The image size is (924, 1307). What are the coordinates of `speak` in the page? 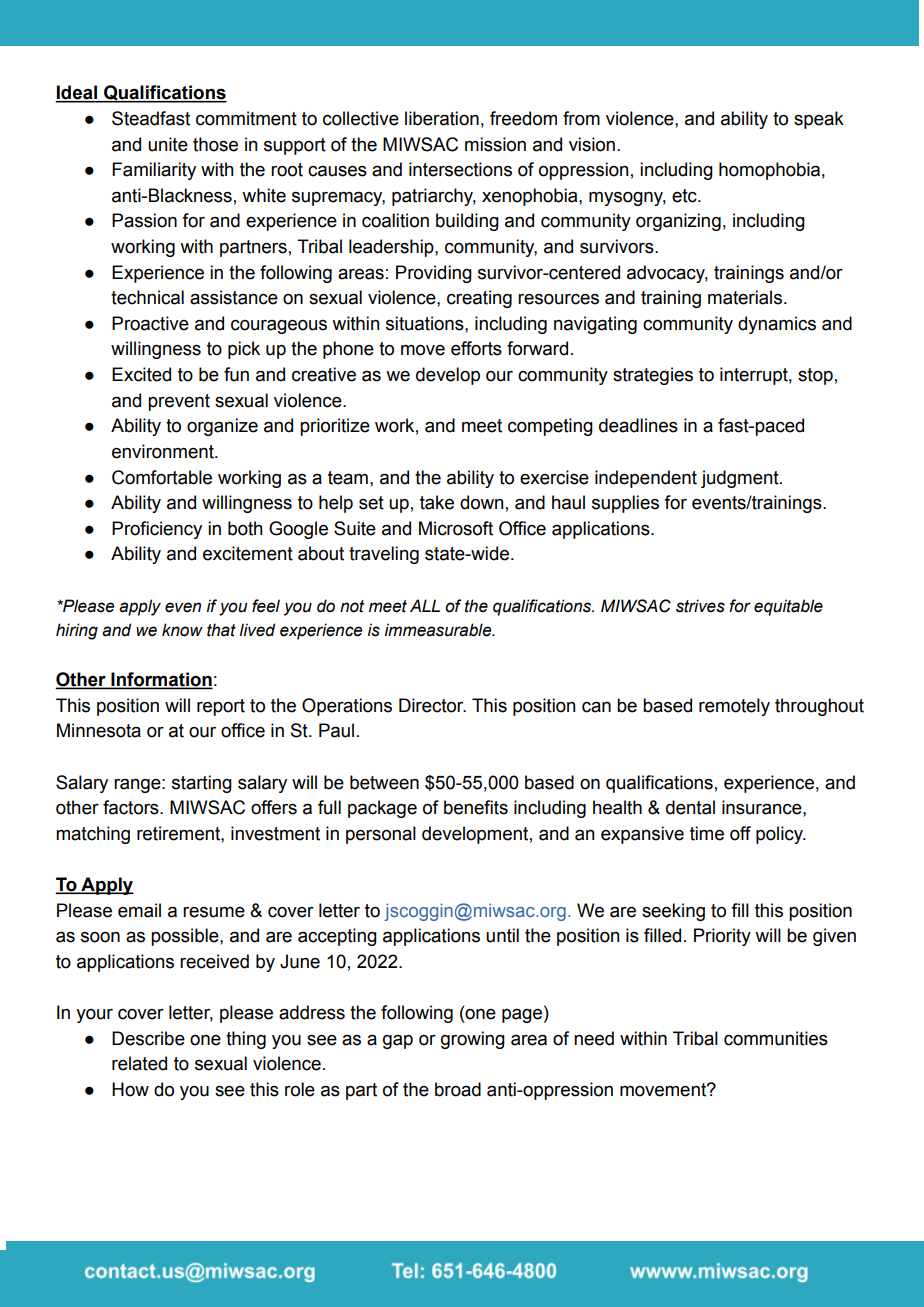 It's located at (819, 120).
